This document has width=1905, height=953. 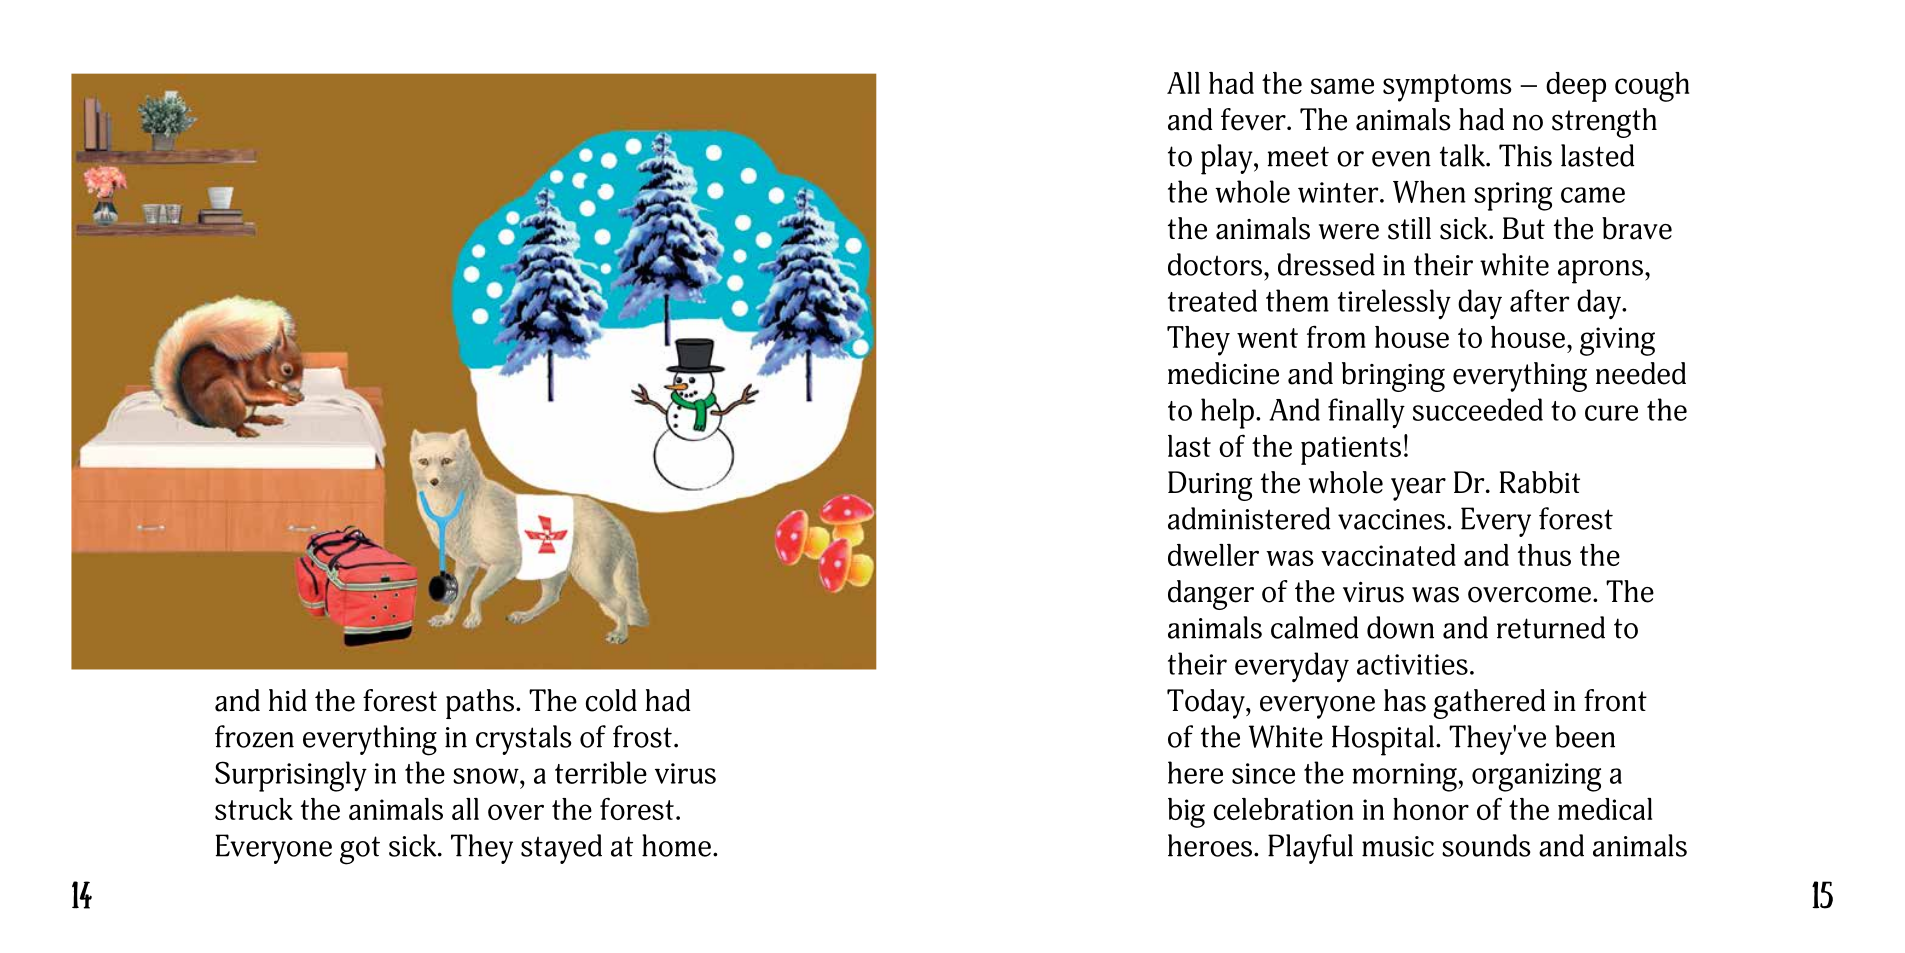 What do you see at coordinates (1486, 845) in the document?
I see `sounds` at bounding box center [1486, 845].
